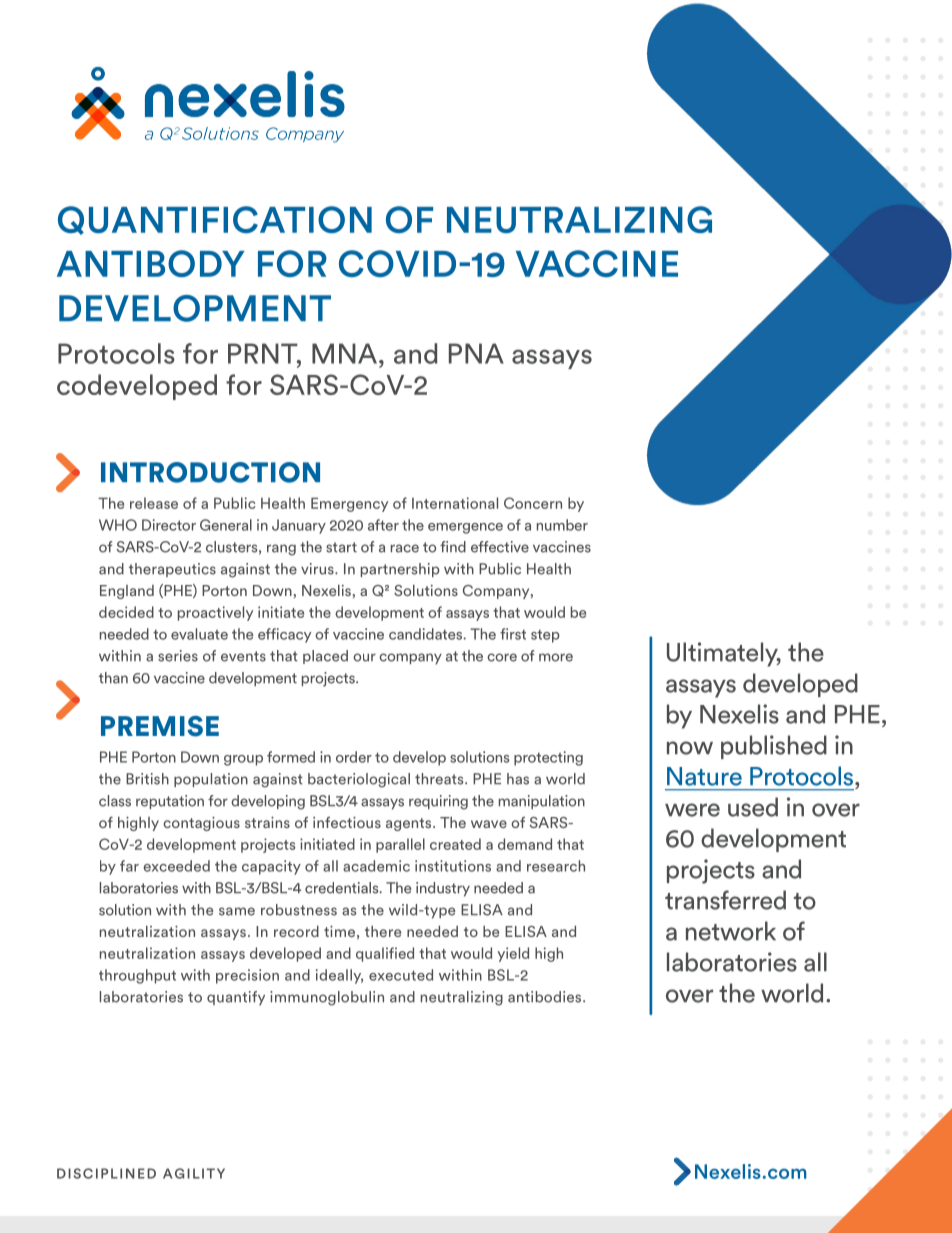 The image size is (952, 1233). I want to click on PNA, so click(476, 353).
